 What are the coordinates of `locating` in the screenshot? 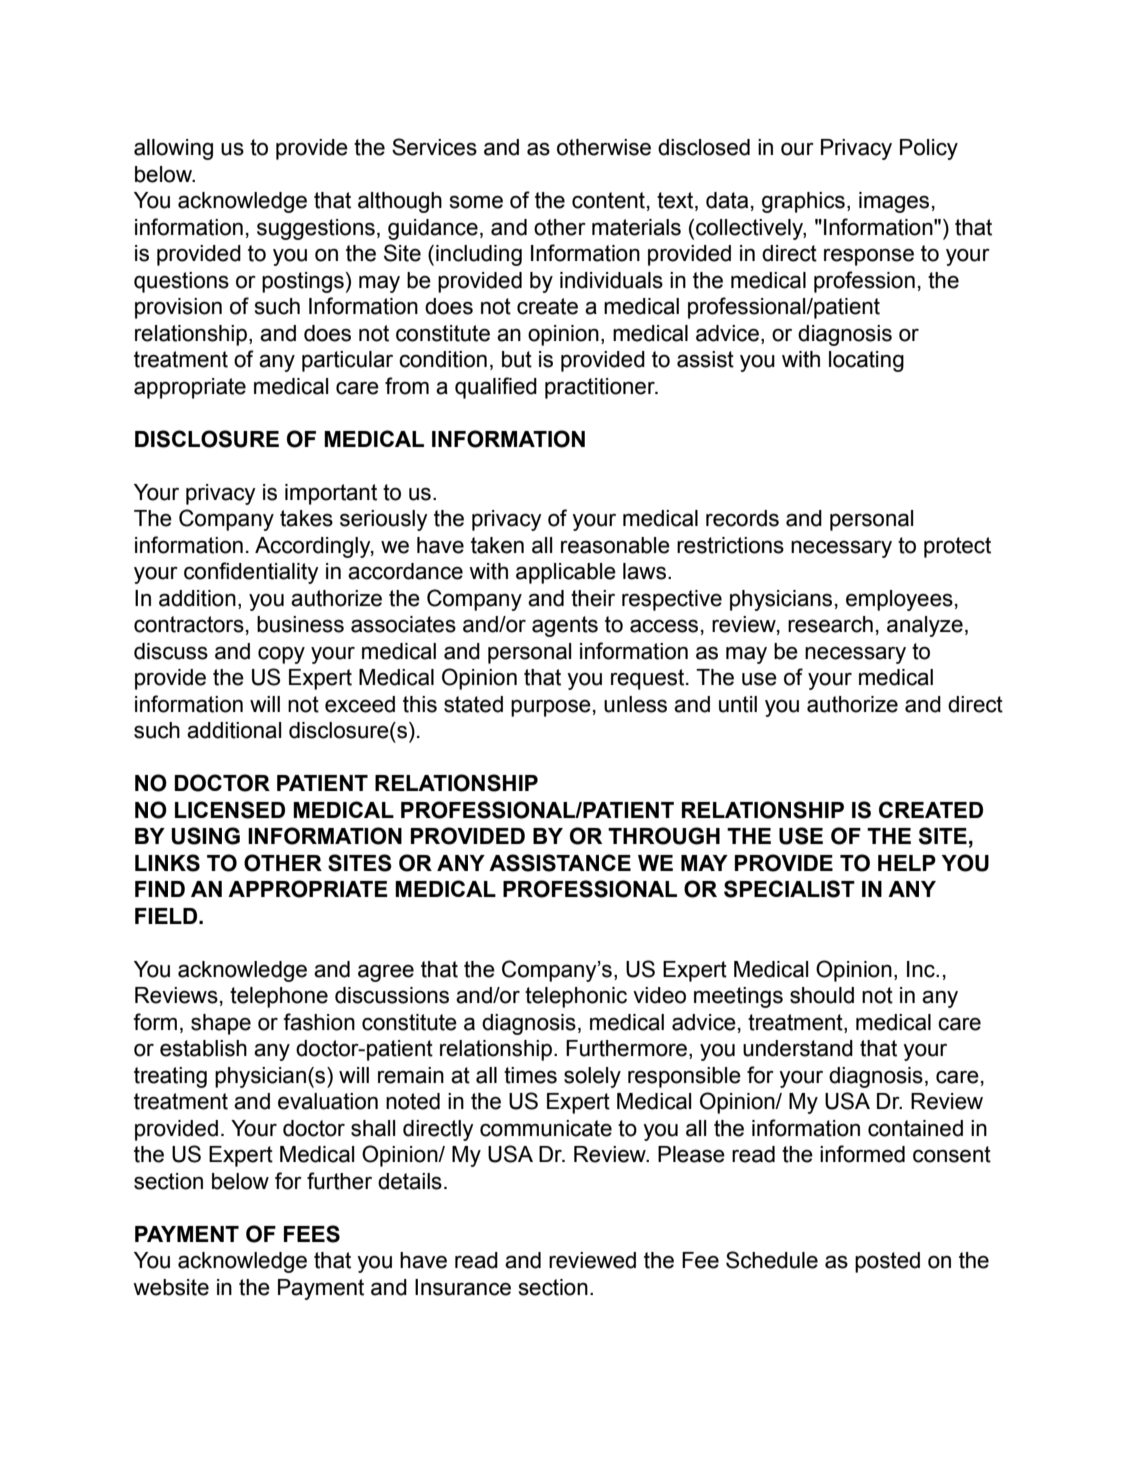 It's located at (866, 361).
